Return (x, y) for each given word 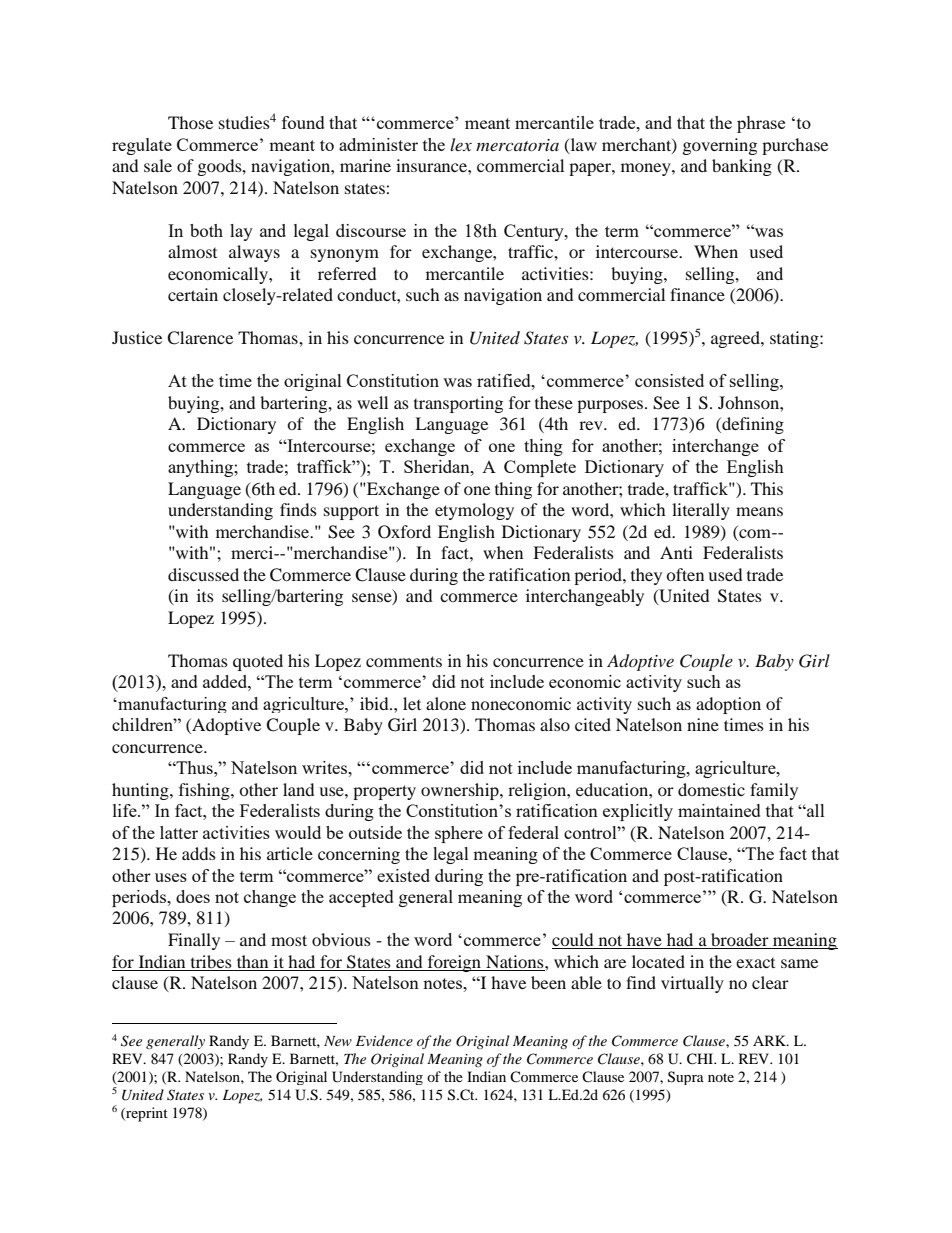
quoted (258, 662)
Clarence (200, 338)
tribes (211, 961)
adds (199, 853)
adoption (728, 705)
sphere (459, 834)
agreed (736, 339)
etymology (474, 511)
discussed (203, 574)
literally (701, 511)
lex (461, 144)
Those (190, 122)
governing (720, 146)
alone (446, 703)
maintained (719, 810)
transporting (458, 404)
